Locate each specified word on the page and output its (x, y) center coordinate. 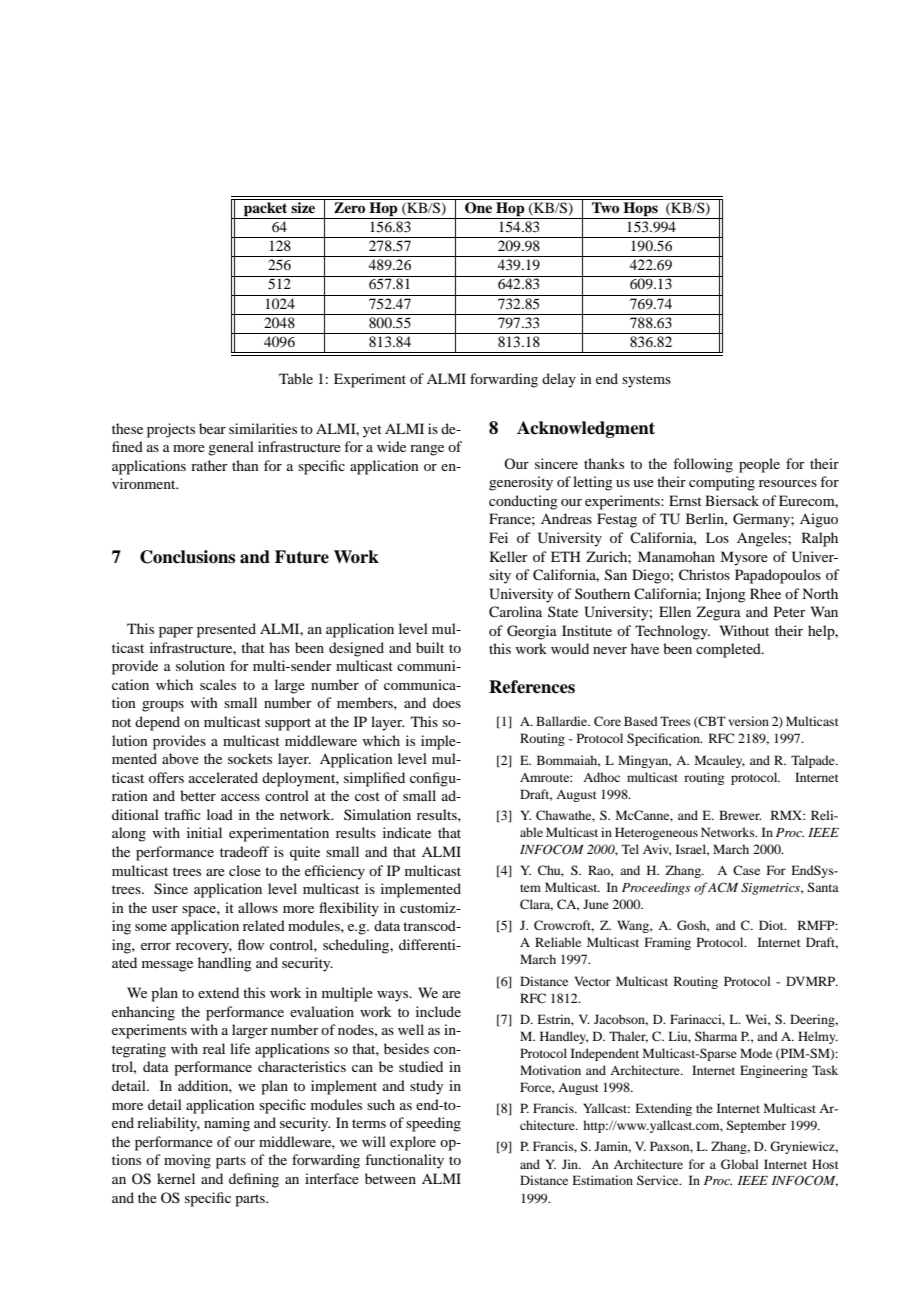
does (447, 702)
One (479, 206)
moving (187, 1161)
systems (646, 381)
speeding (433, 1124)
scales (218, 684)
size (303, 206)
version (748, 721)
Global (740, 1164)
